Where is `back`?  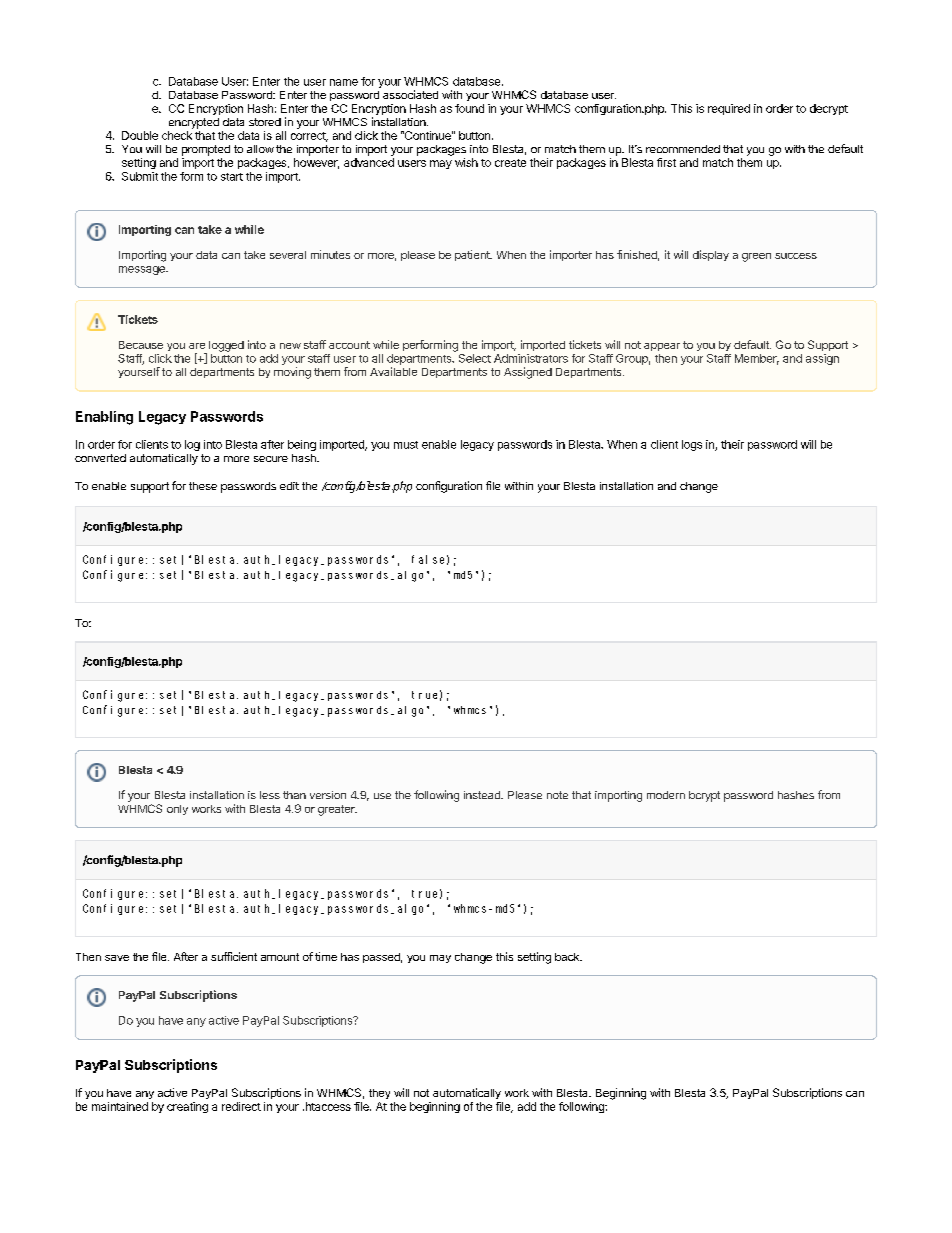
back is located at coordinates (568, 957).
